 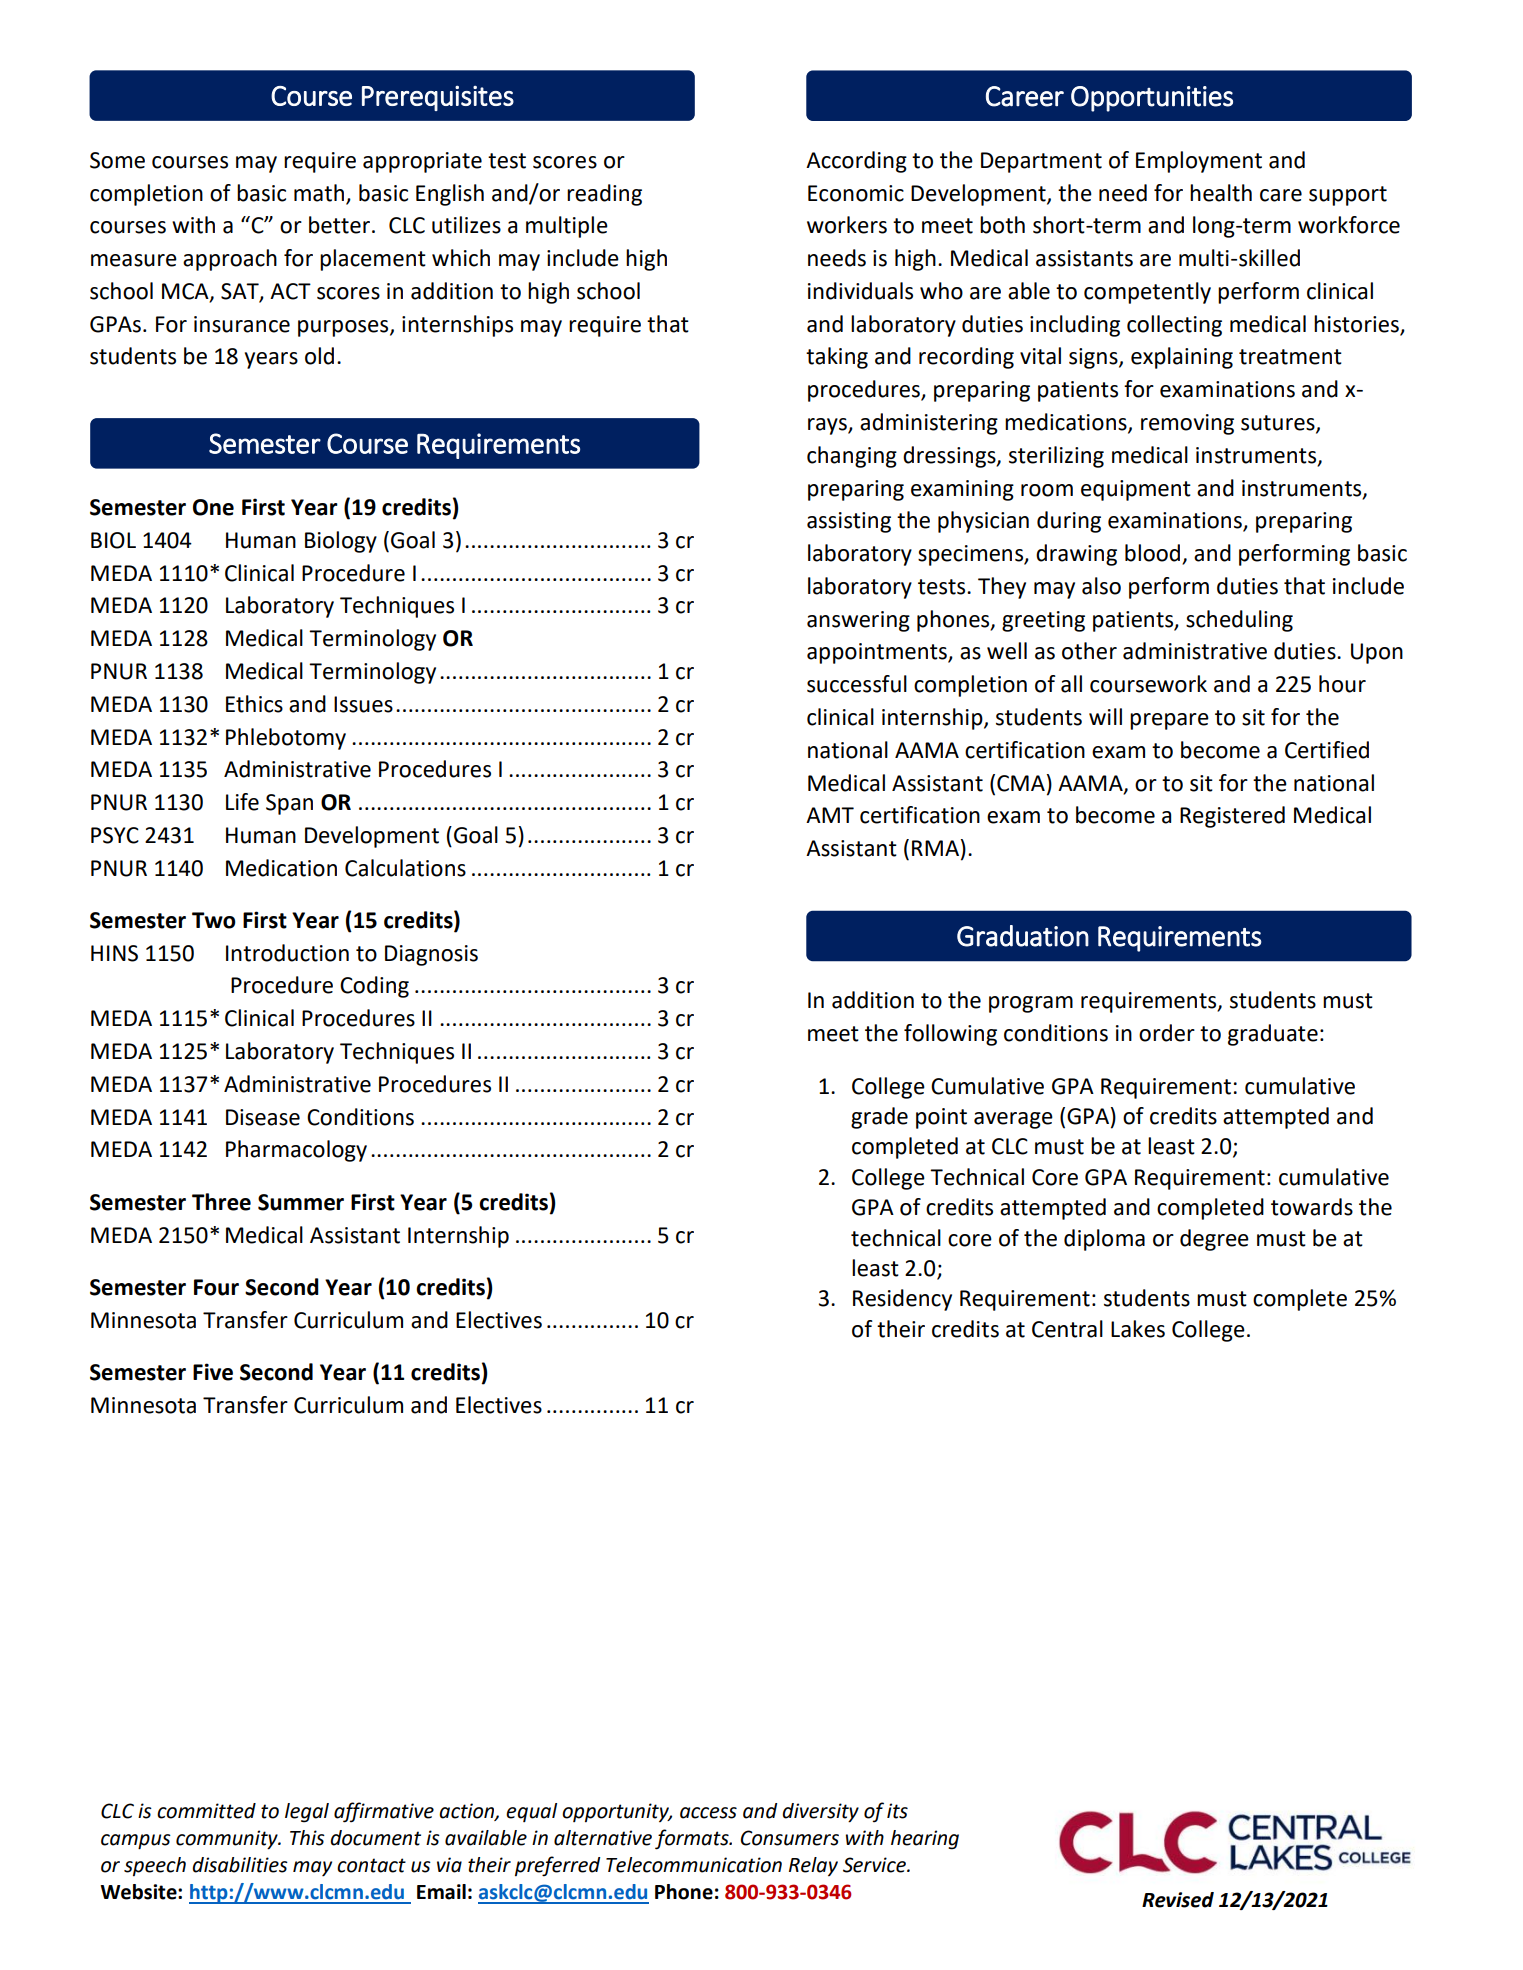 I want to click on disabilities, so click(x=240, y=1865).
